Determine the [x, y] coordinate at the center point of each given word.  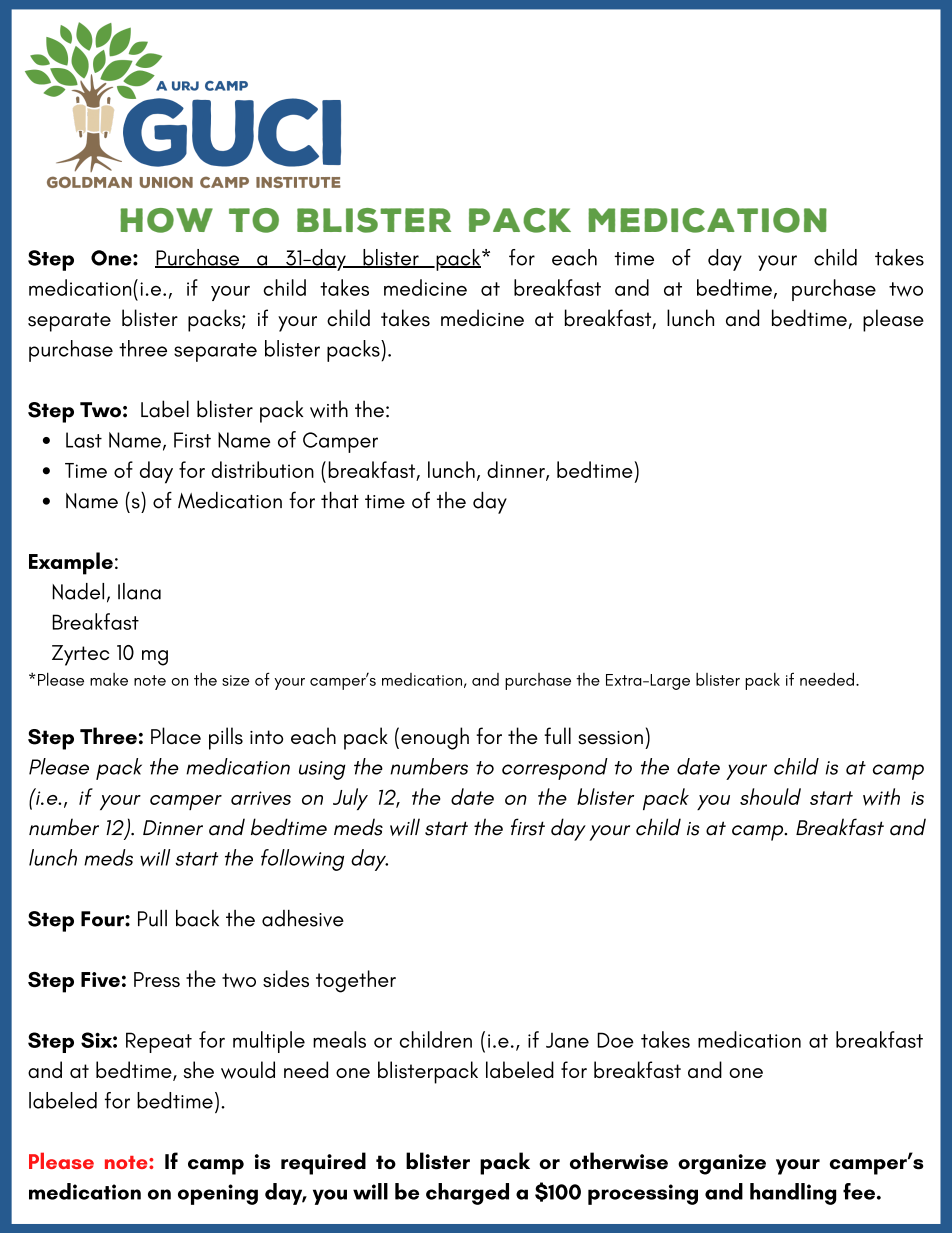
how [166, 220]
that [340, 500]
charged [467, 1194]
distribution [263, 469]
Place [176, 736]
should [770, 796]
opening [218, 1194]
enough [435, 738]
